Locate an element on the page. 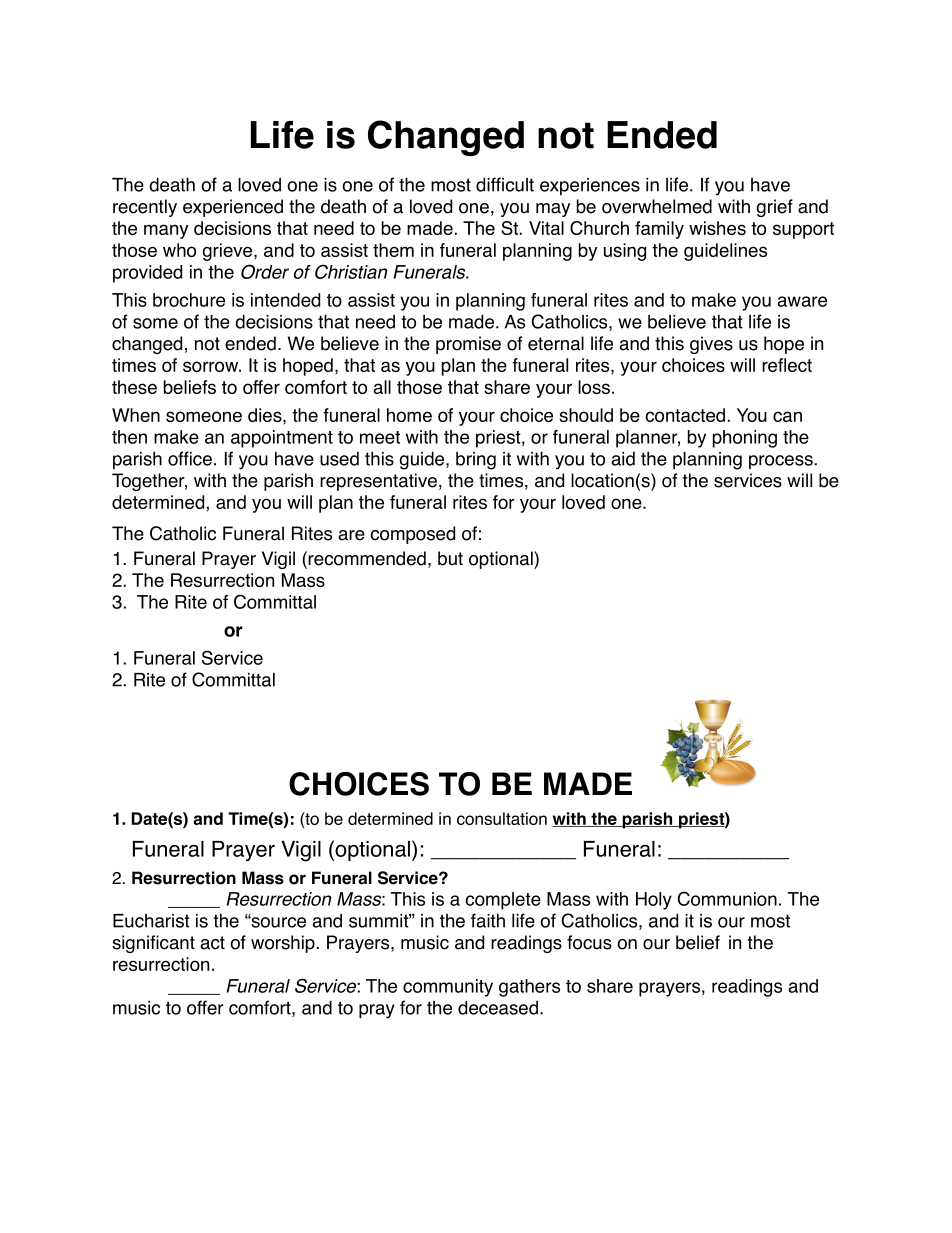  but is located at coordinates (450, 558).
